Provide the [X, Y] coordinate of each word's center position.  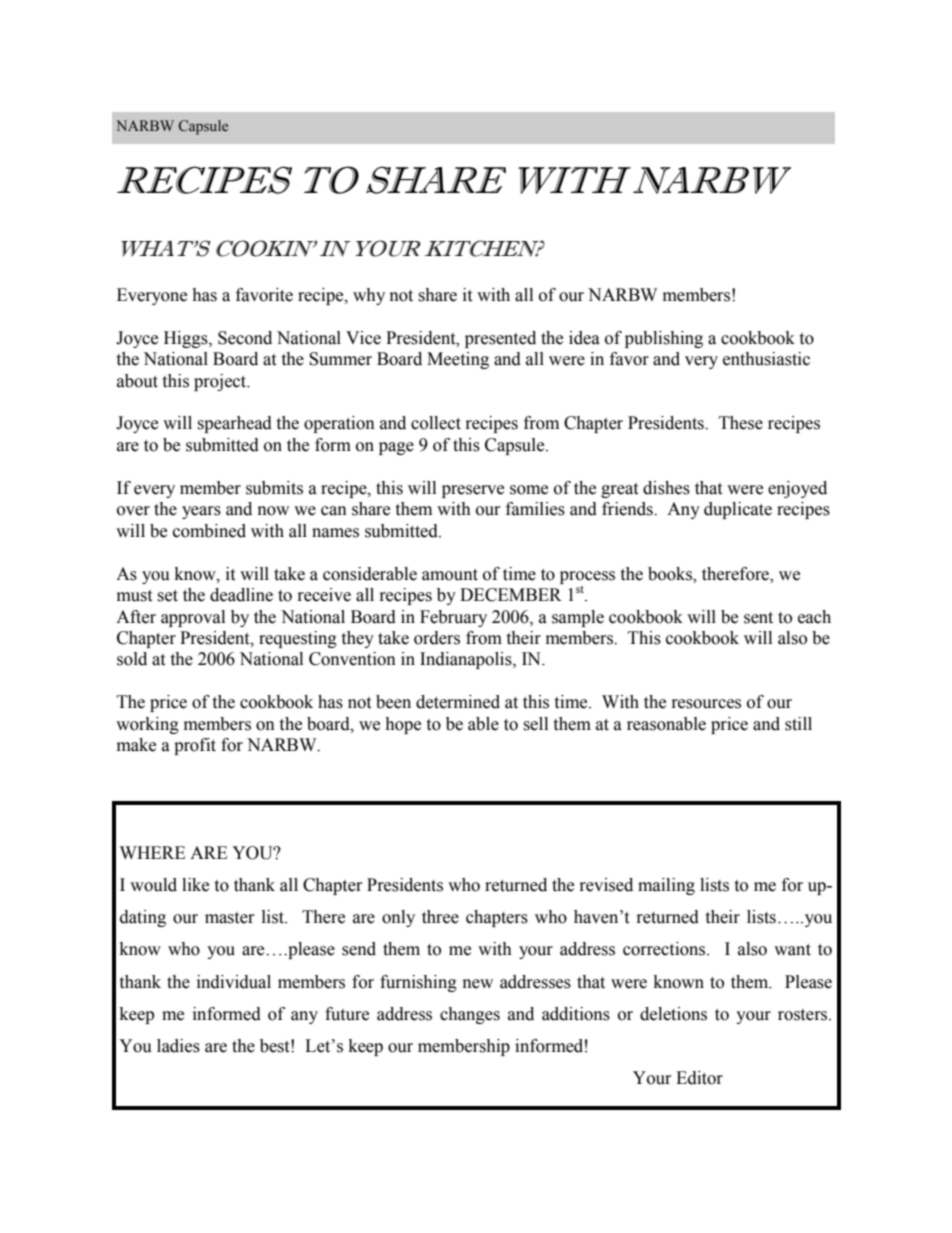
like [195, 885]
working [147, 725]
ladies [178, 1046]
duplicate [738, 510]
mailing [666, 886]
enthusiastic [766, 359]
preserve [473, 491]
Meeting [458, 360]
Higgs [187, 339]
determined [458, 702]
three [440, 917]
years [201, 512]
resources [706, 704]
